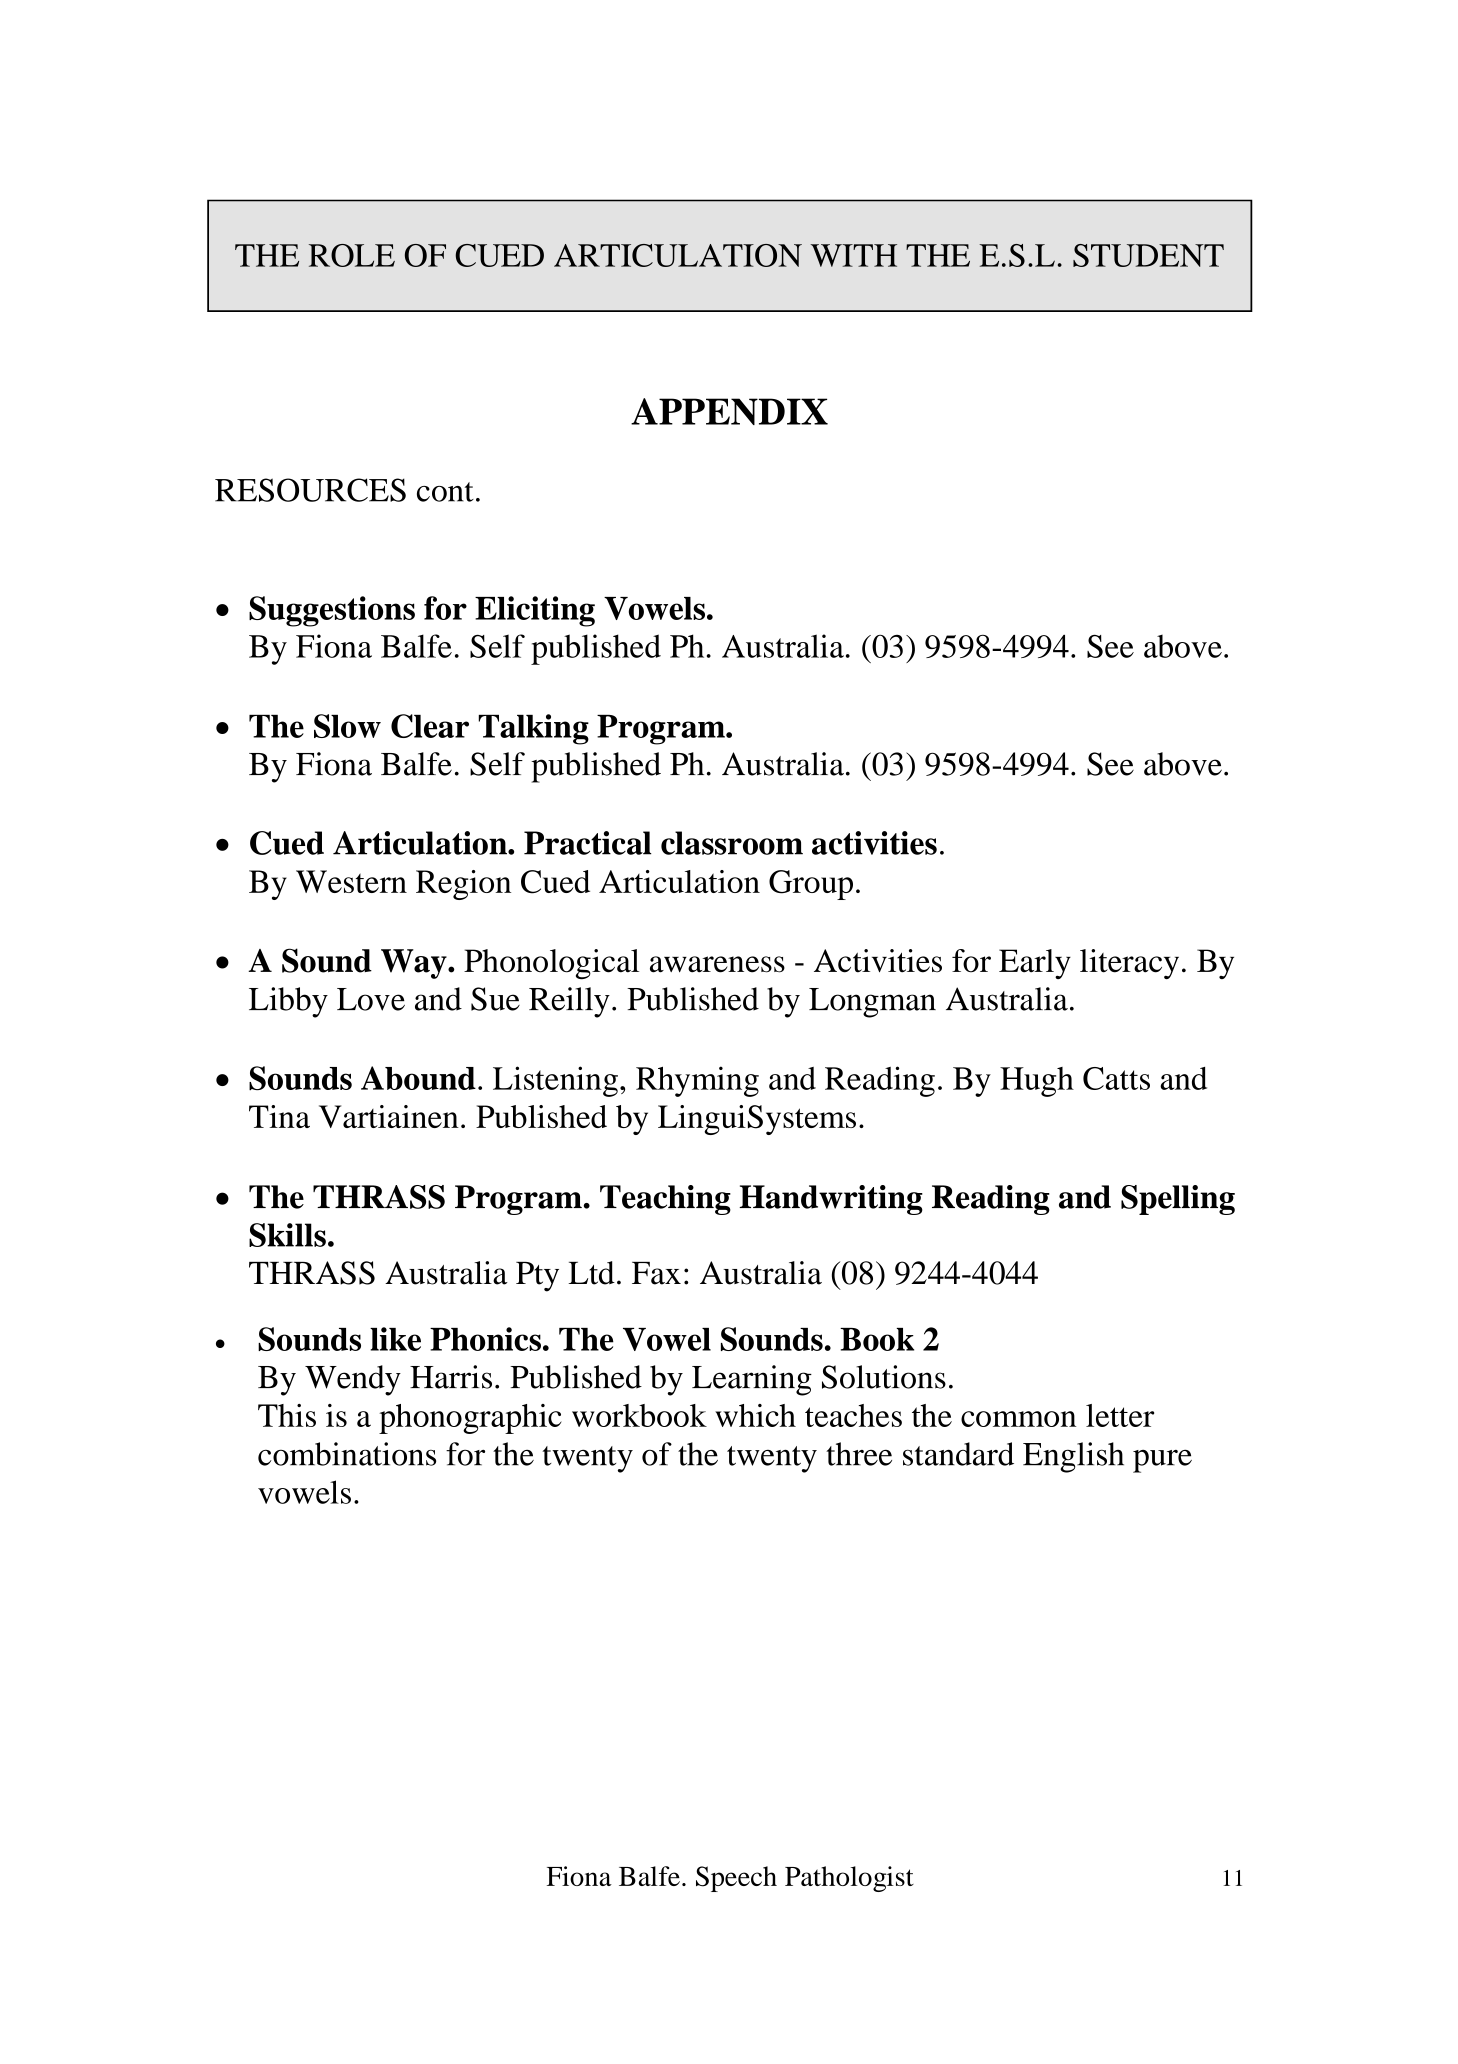  What do you see at coordinates (849, 1879) in the screenshot?
I see `Pathologist` at bounding box center [849, 1879].
